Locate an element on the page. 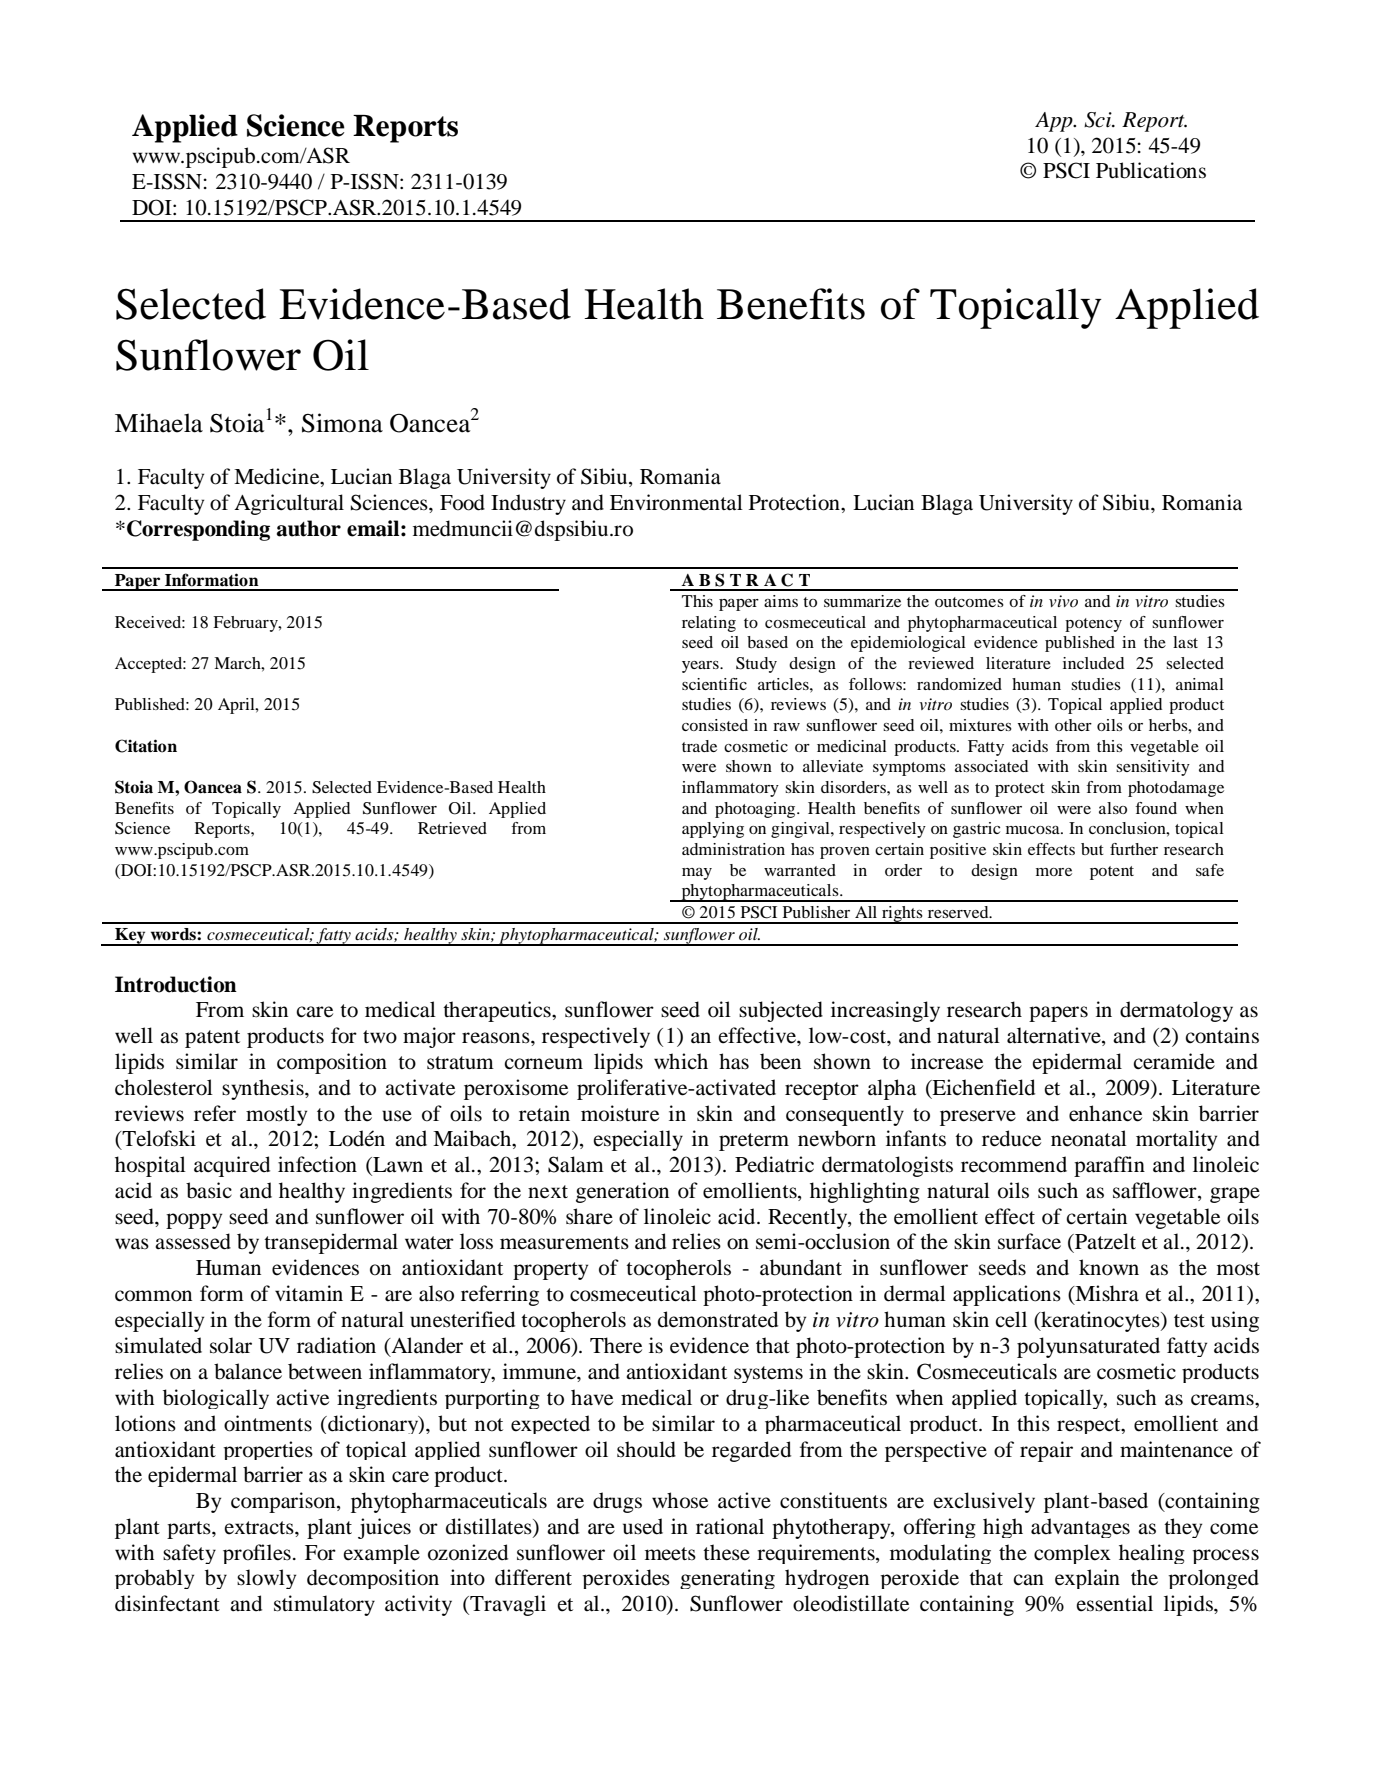 The height and width of the document is (1779, 1374). Publications is located at coordinates (1151, 170).
